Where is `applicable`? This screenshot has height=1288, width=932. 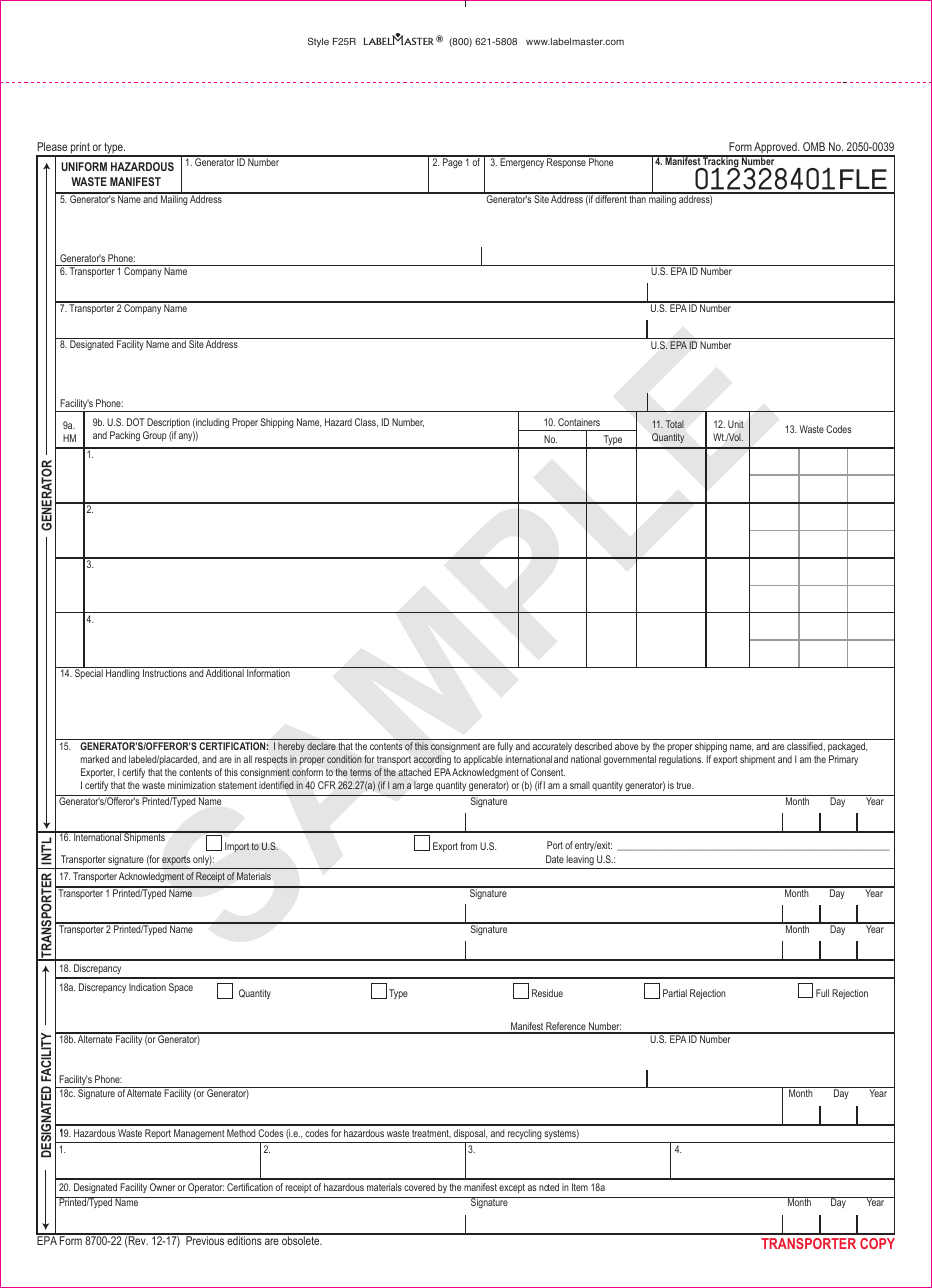 applicable is located at coordinates (483, 760).
